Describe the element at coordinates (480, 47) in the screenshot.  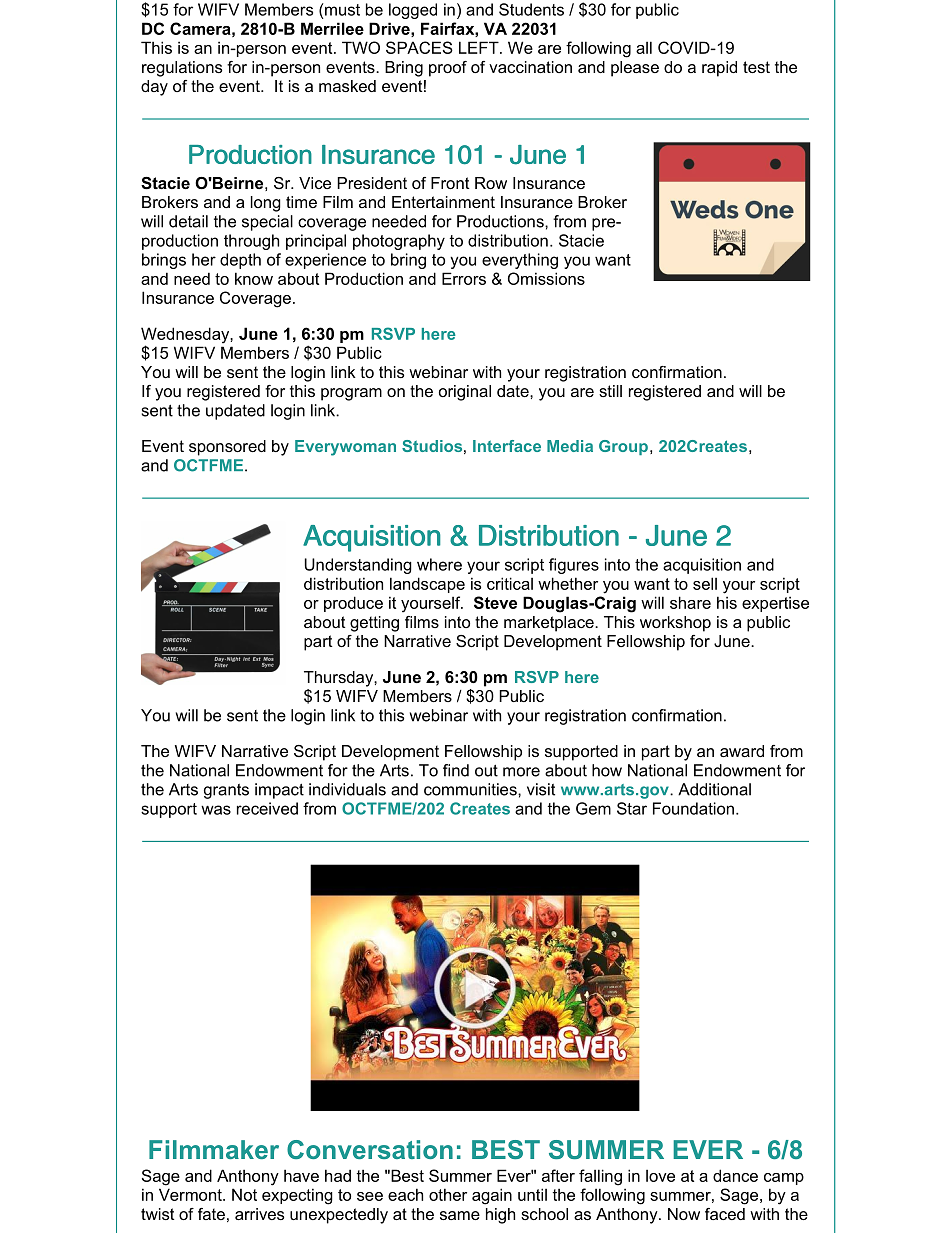
I see `LEFT` at that location.
